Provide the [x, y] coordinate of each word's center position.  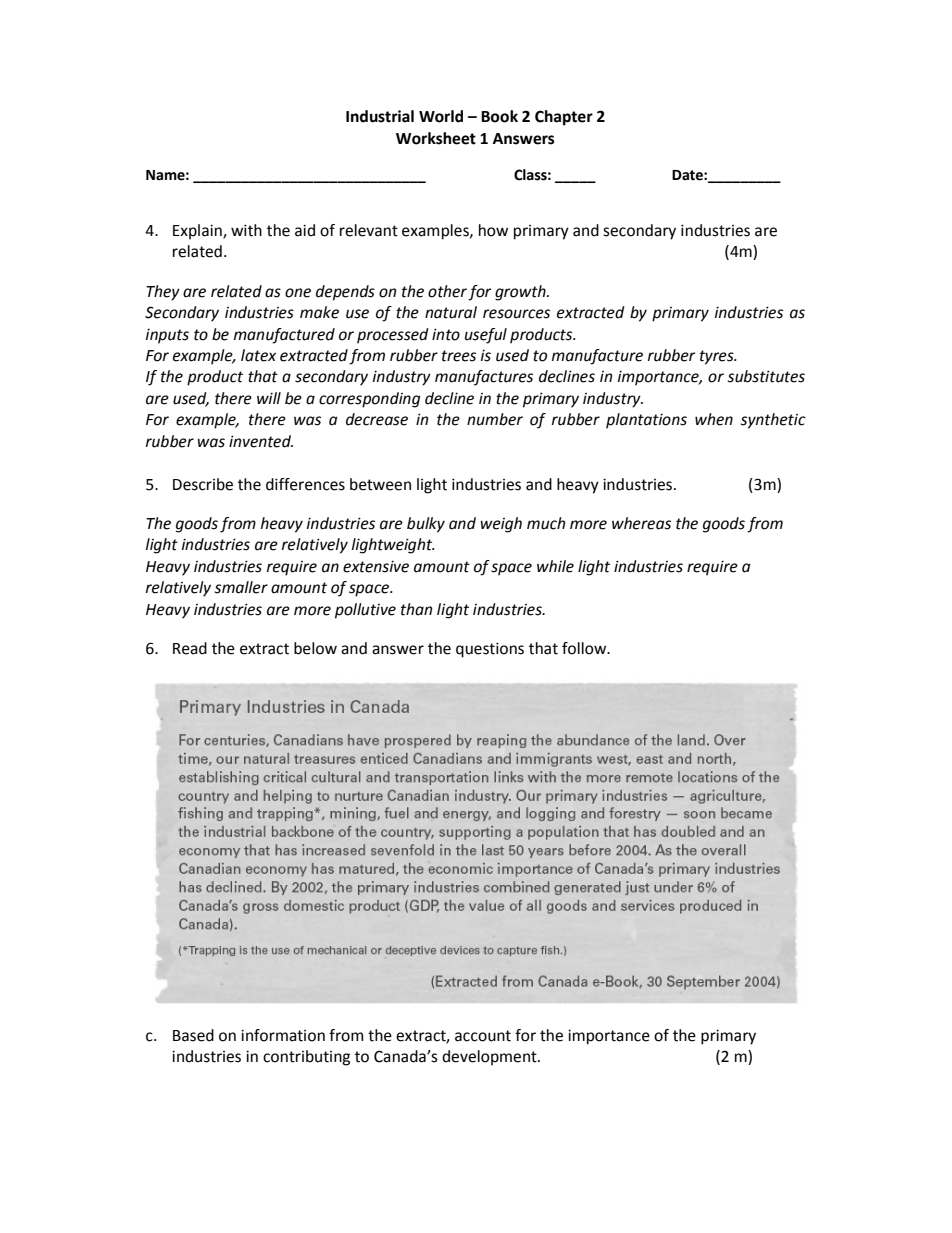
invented [261, 441]
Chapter [564, 118]
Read [190, 648]
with [246, 230]
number [495, 419]
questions [490, 650]
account [483, 1036]
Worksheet [436, 138]
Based [193, 1035]
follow [585, 648]
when [714, 419]
